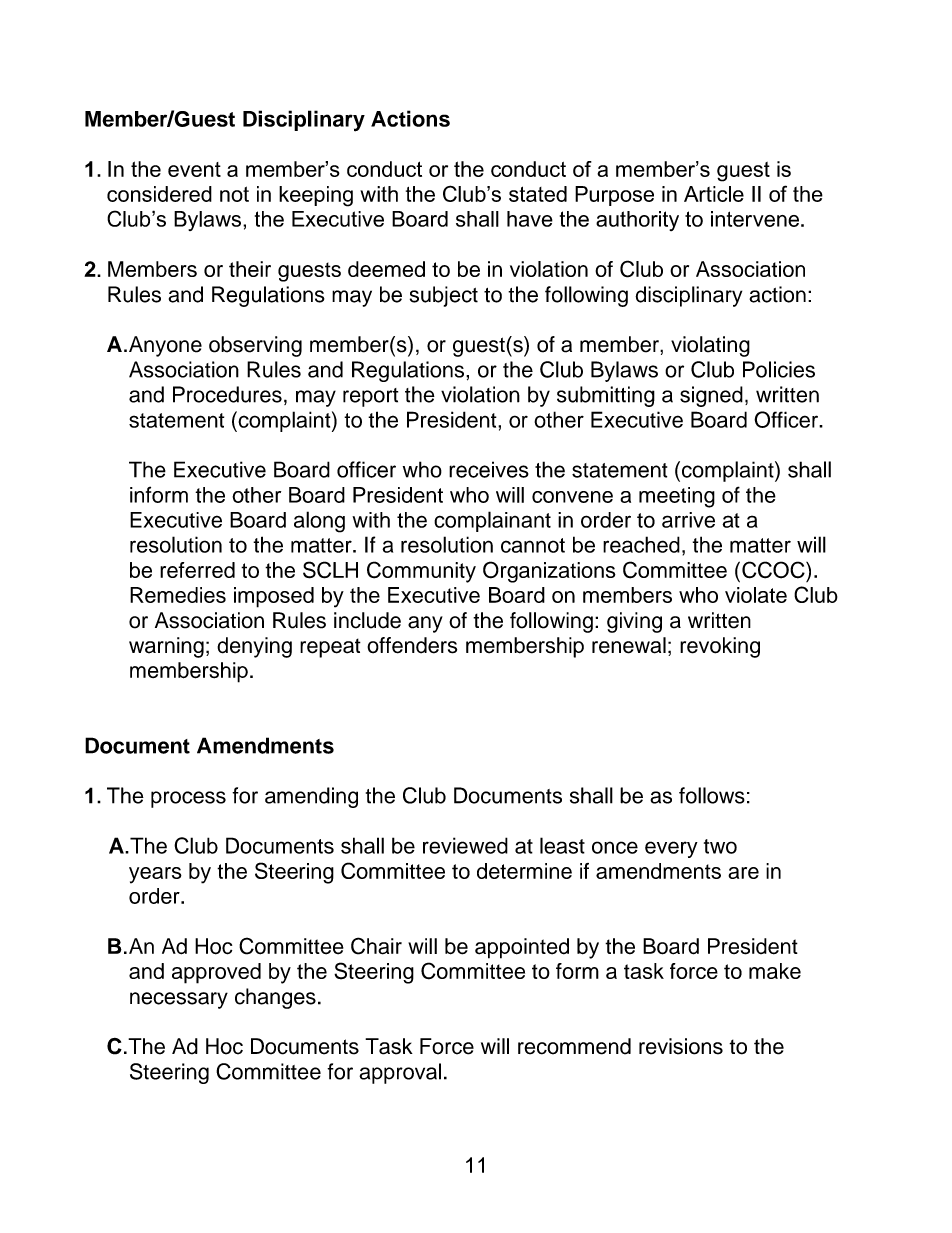  I want to click on denying, so click(254, 647).
